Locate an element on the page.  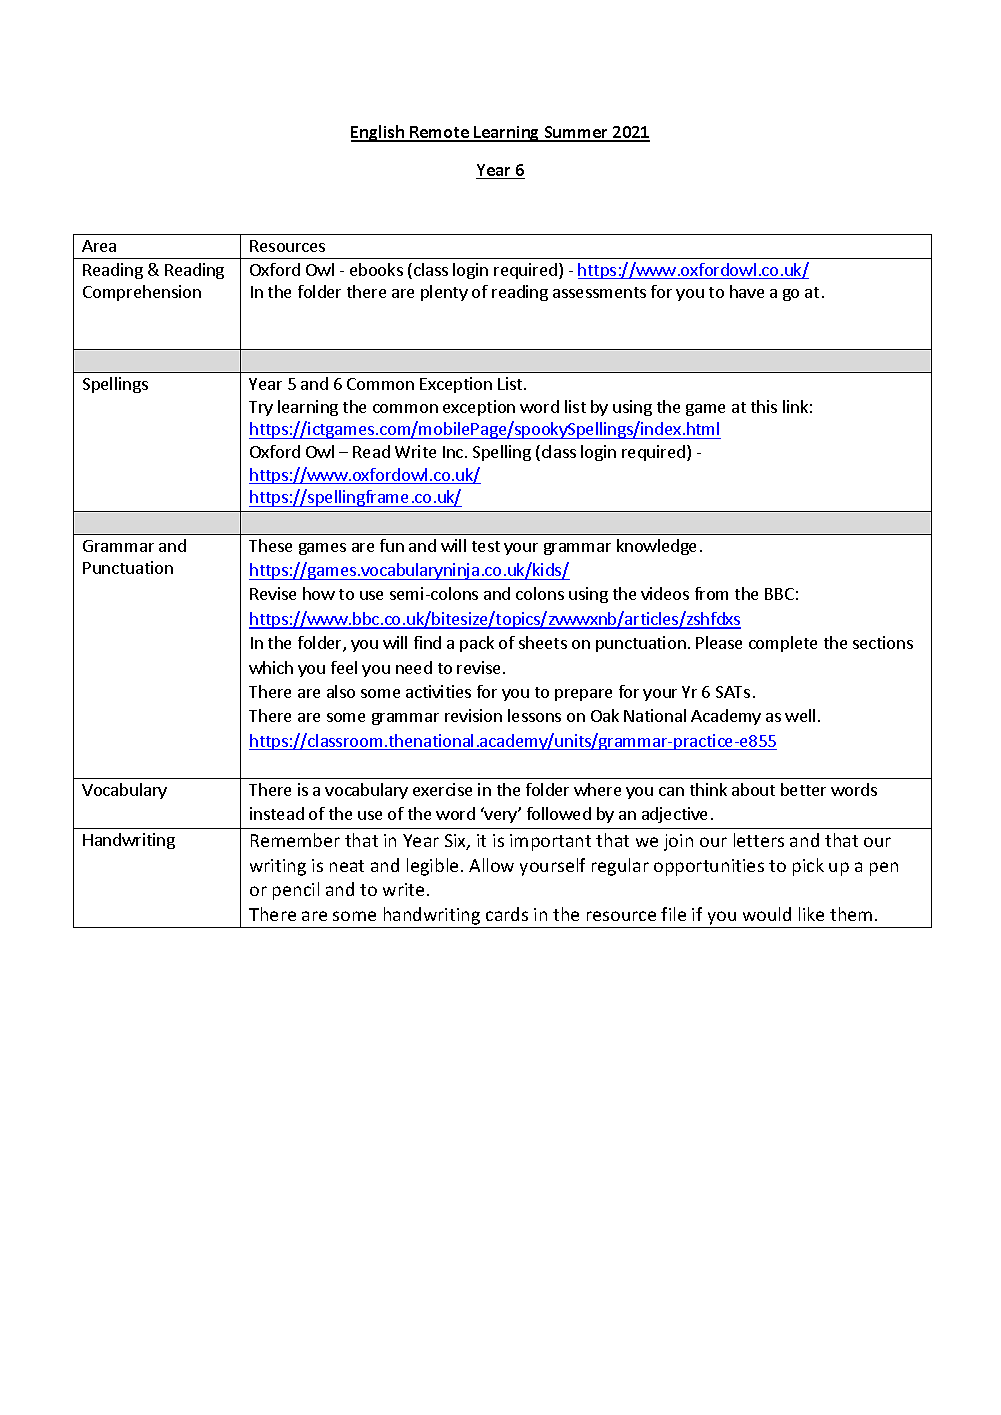
Comprehension is located at coordinates (142, 293).
